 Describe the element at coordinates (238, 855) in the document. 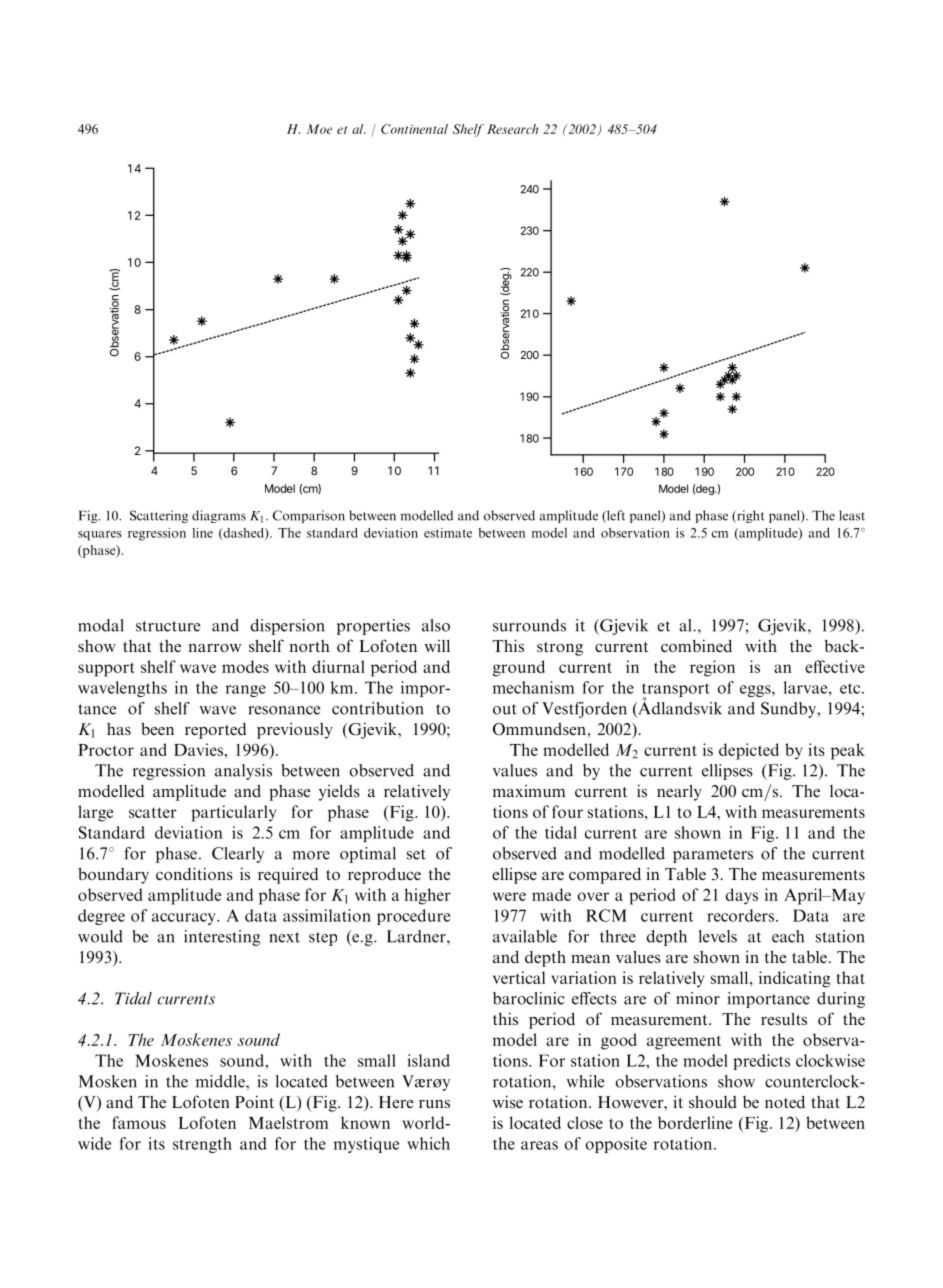

I see `Clearly` at that location.
